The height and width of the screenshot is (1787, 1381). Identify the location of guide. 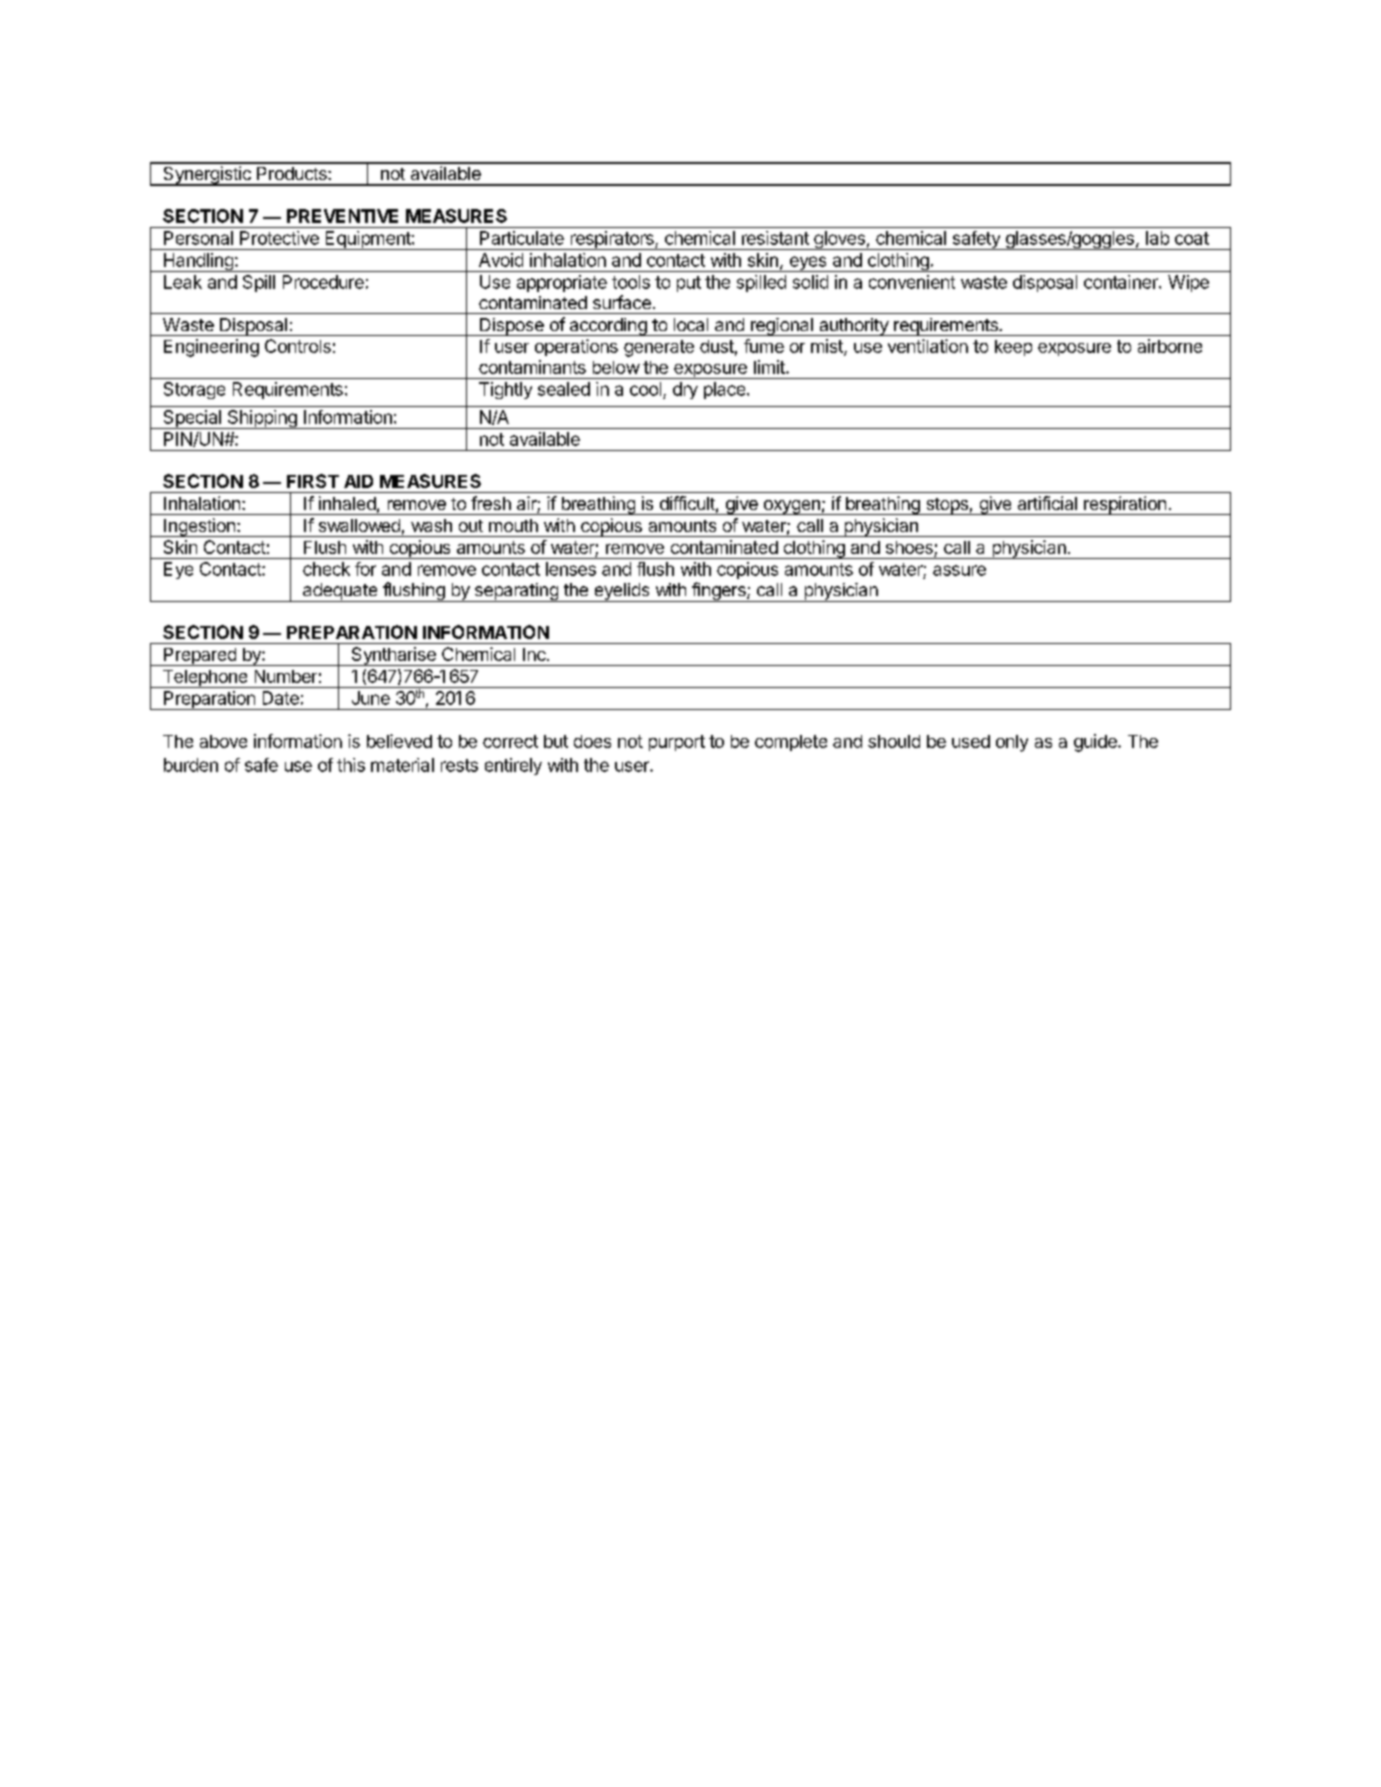
(1096, 743).
